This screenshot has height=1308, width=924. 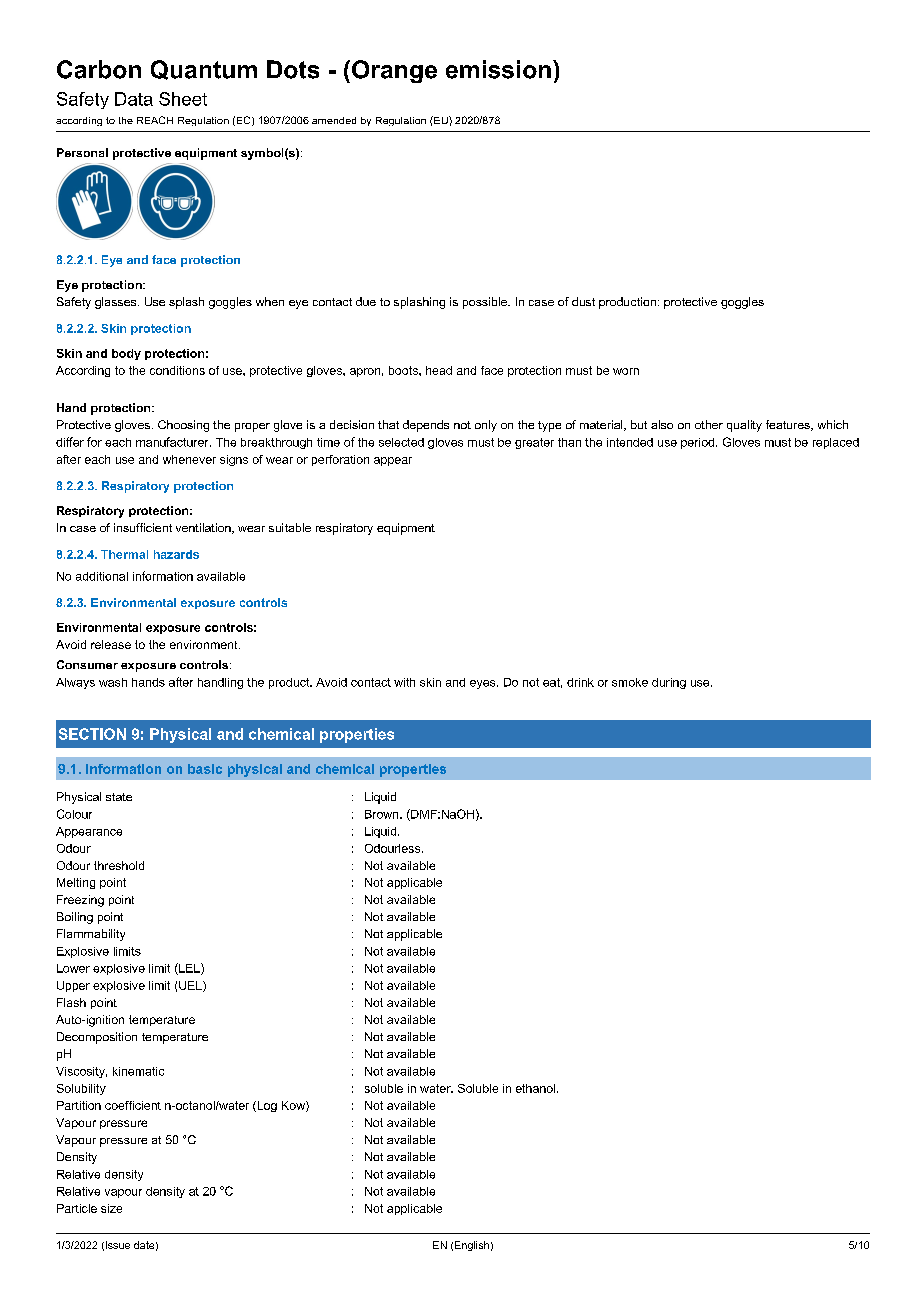 What do you see at coordinates (484, 684) in the screenshot?
I see `eyes` at bounding box center [484, 684].
